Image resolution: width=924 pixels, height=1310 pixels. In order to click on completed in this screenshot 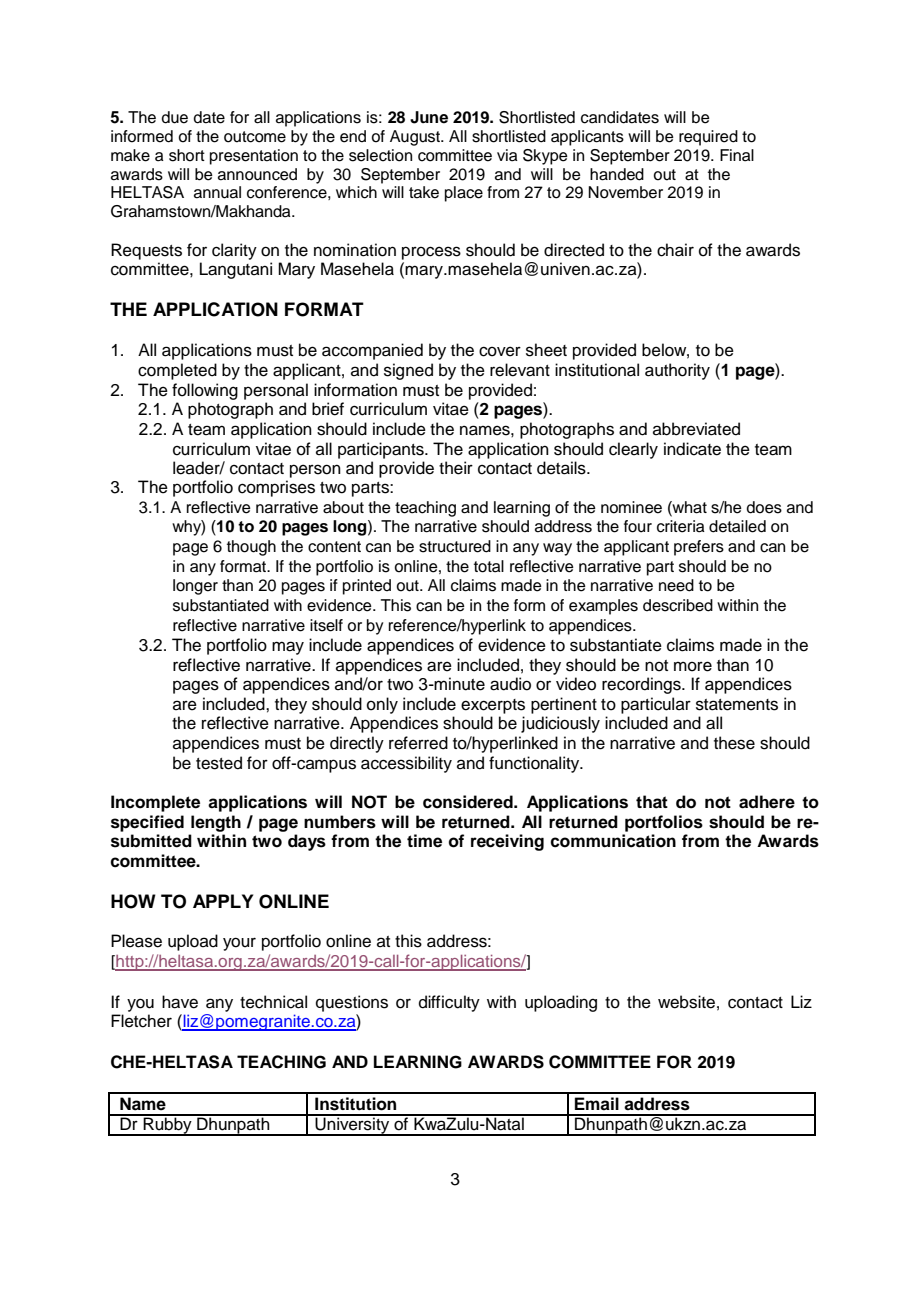, I will do `click(177, 371)`.
